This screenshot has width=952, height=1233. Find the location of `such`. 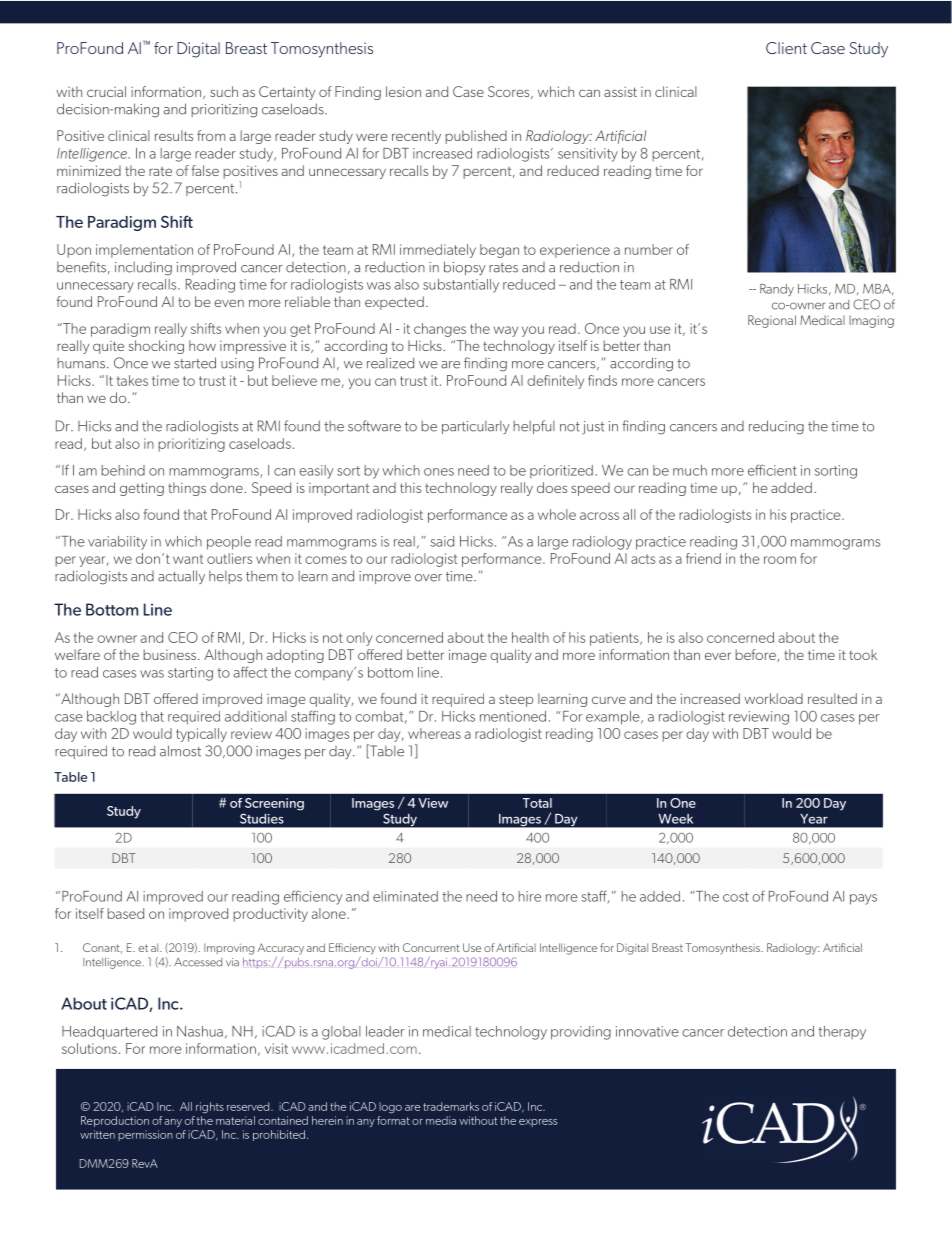

such is located at coordinates (224, 91).
